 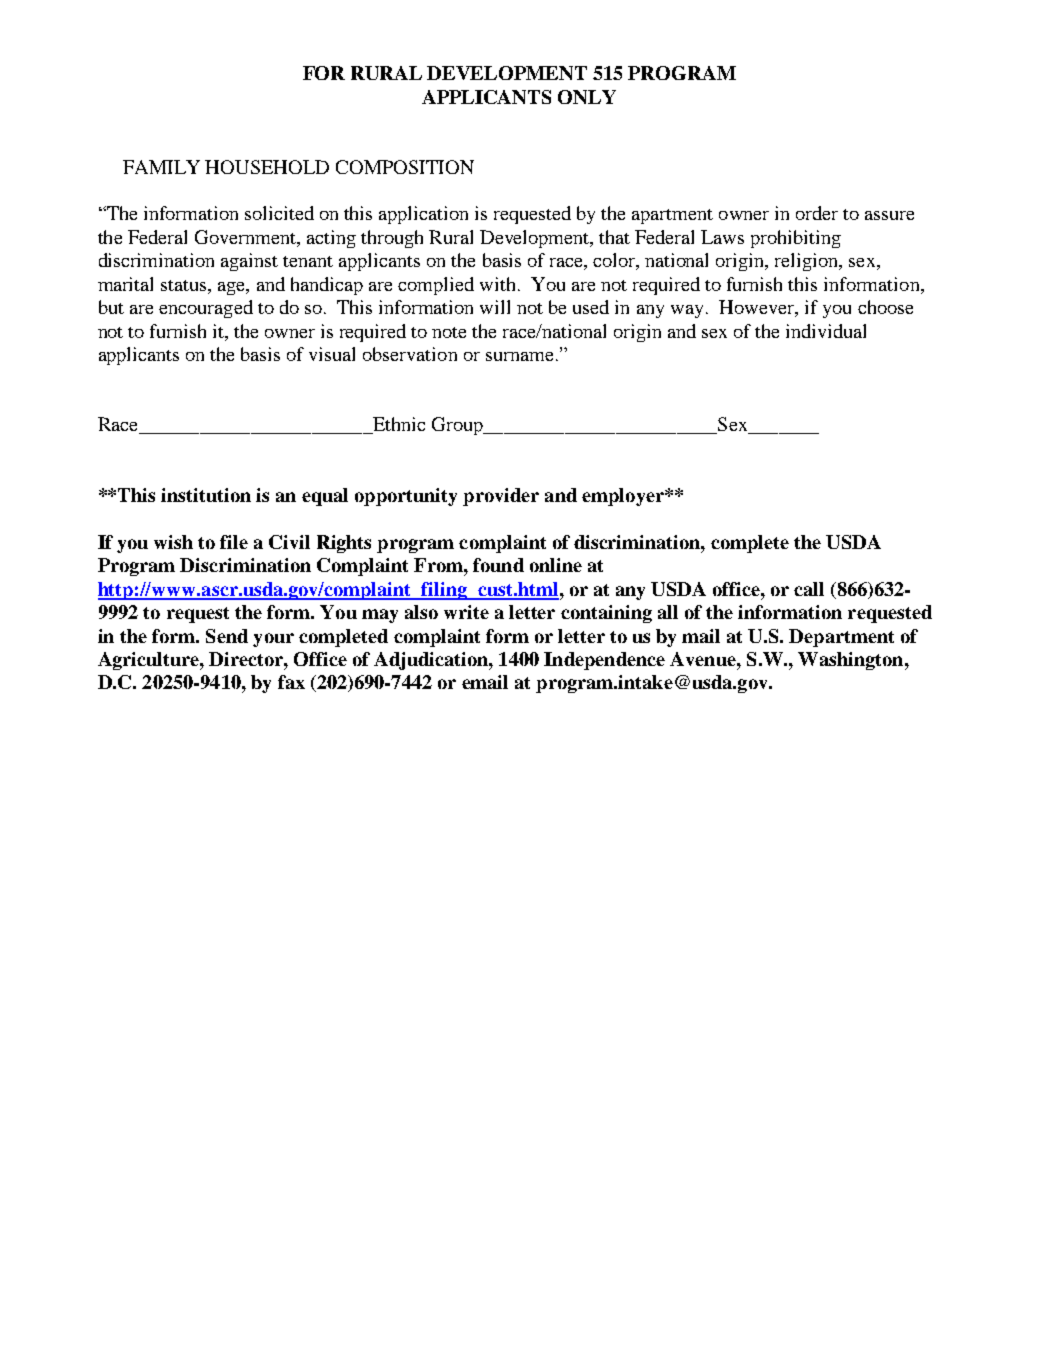 I want to click on institution, so click(x=206, y=495).
